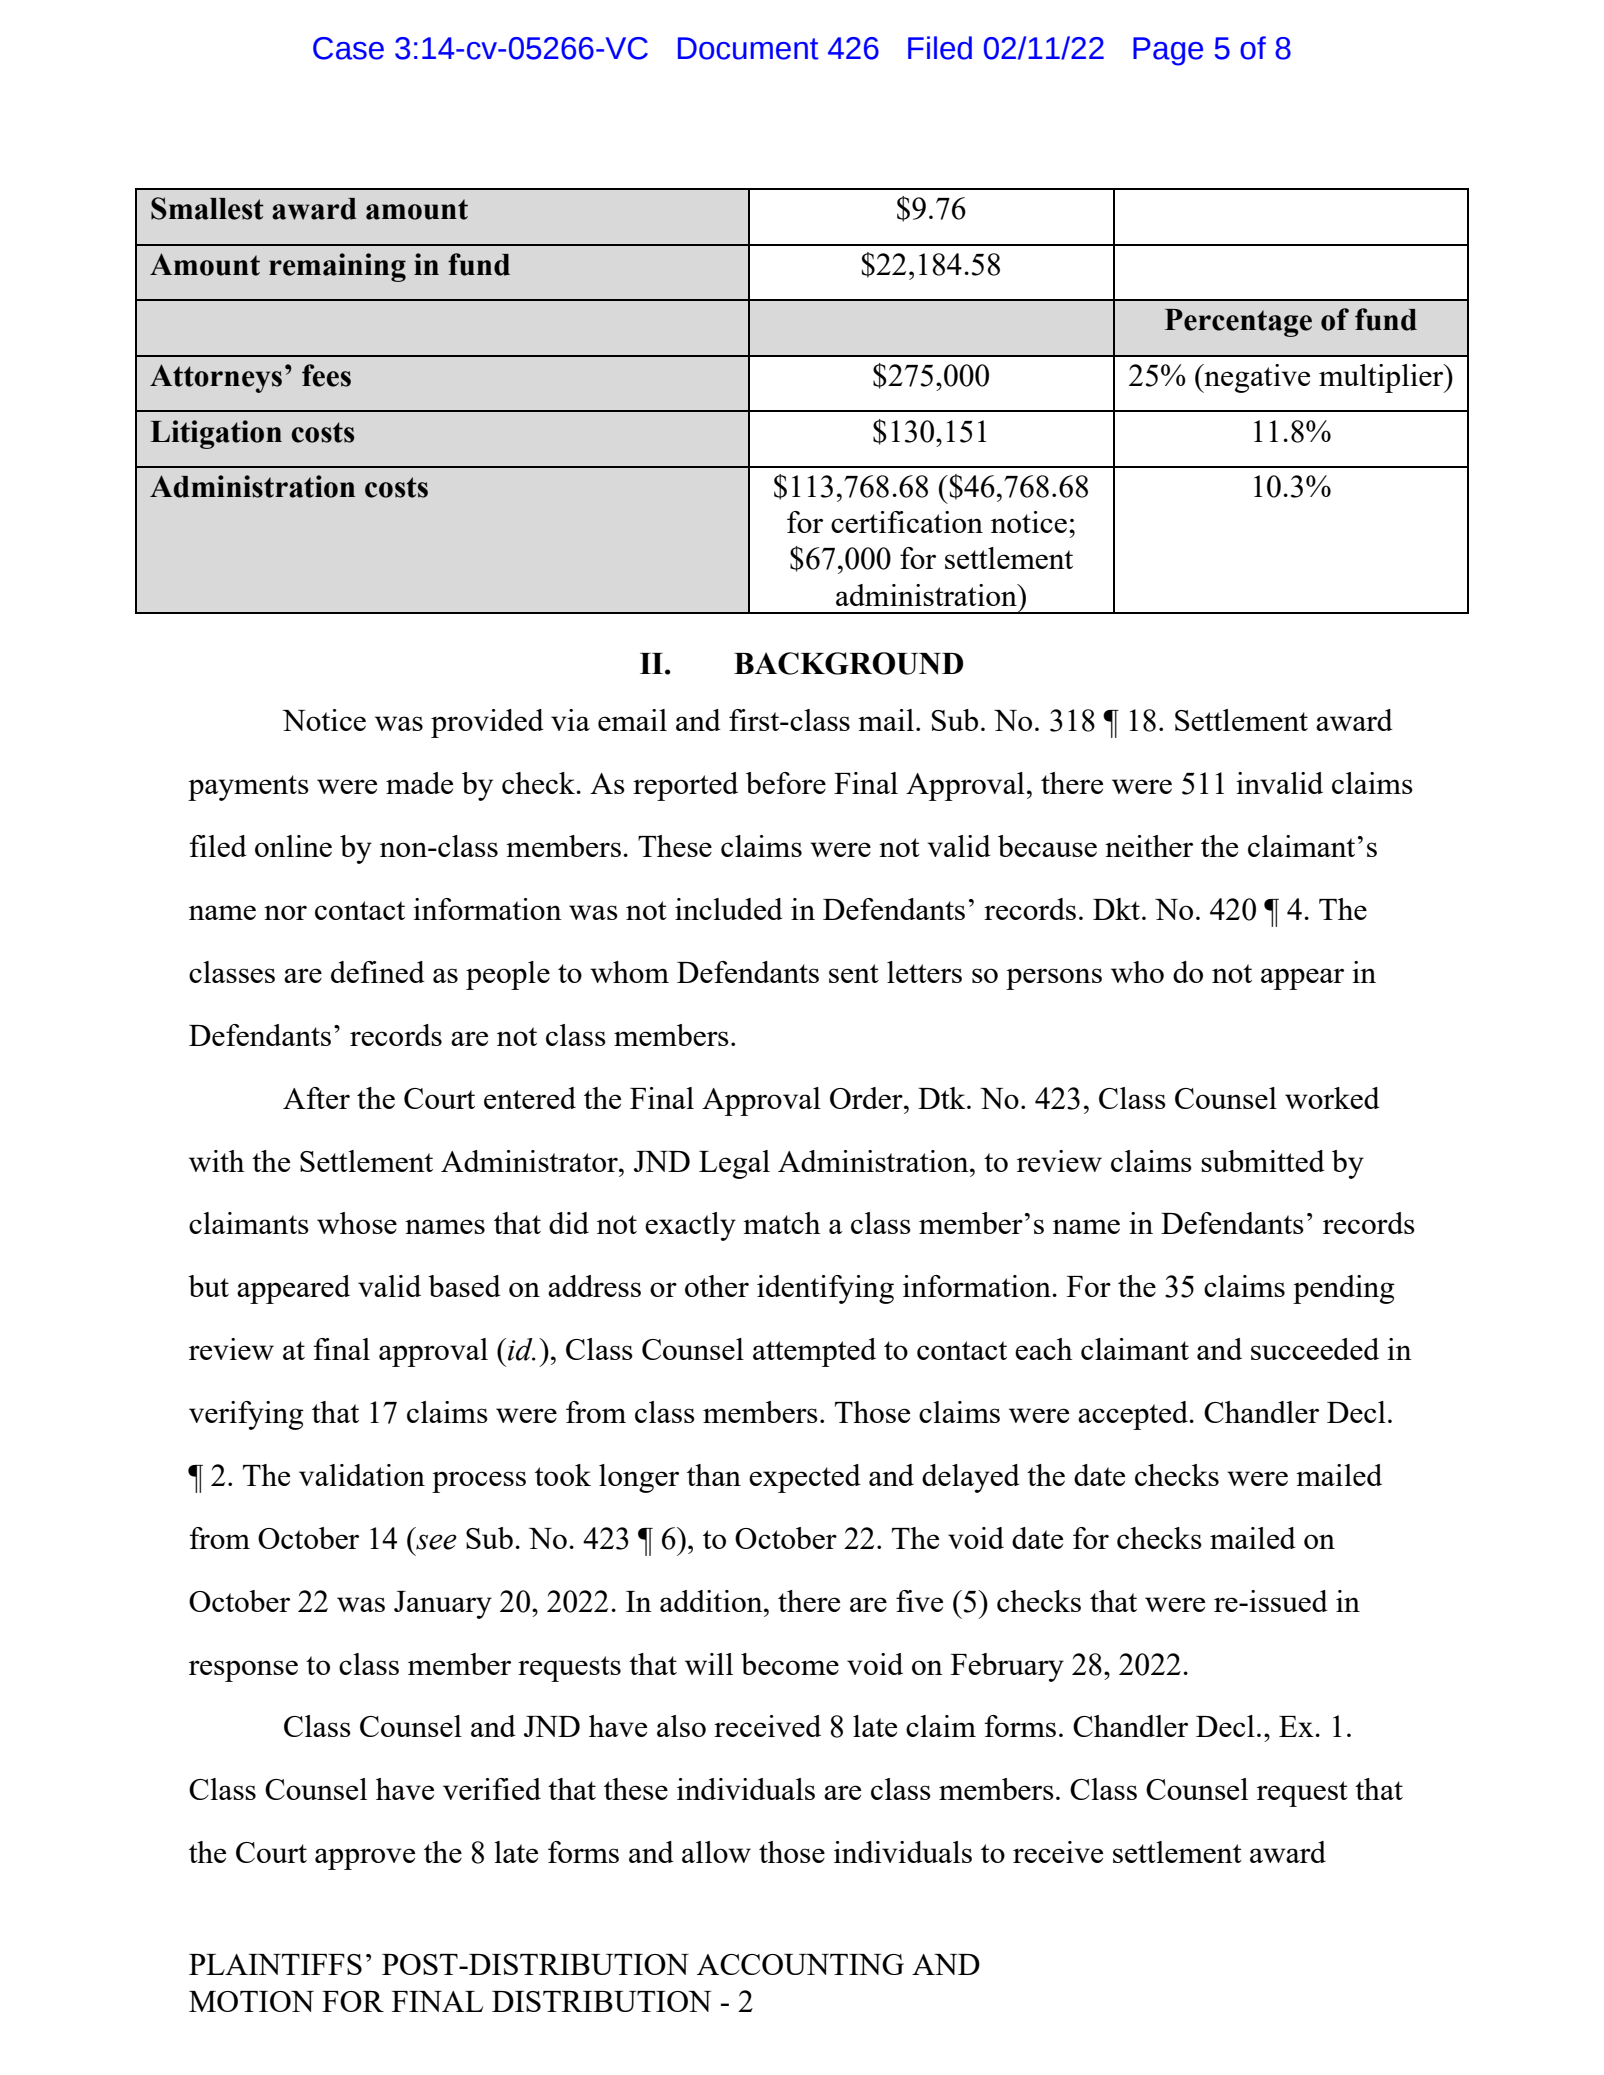 The height and width of the screenshot is (2075, 1604). I want to click on attempted, so click(814, 1352).
